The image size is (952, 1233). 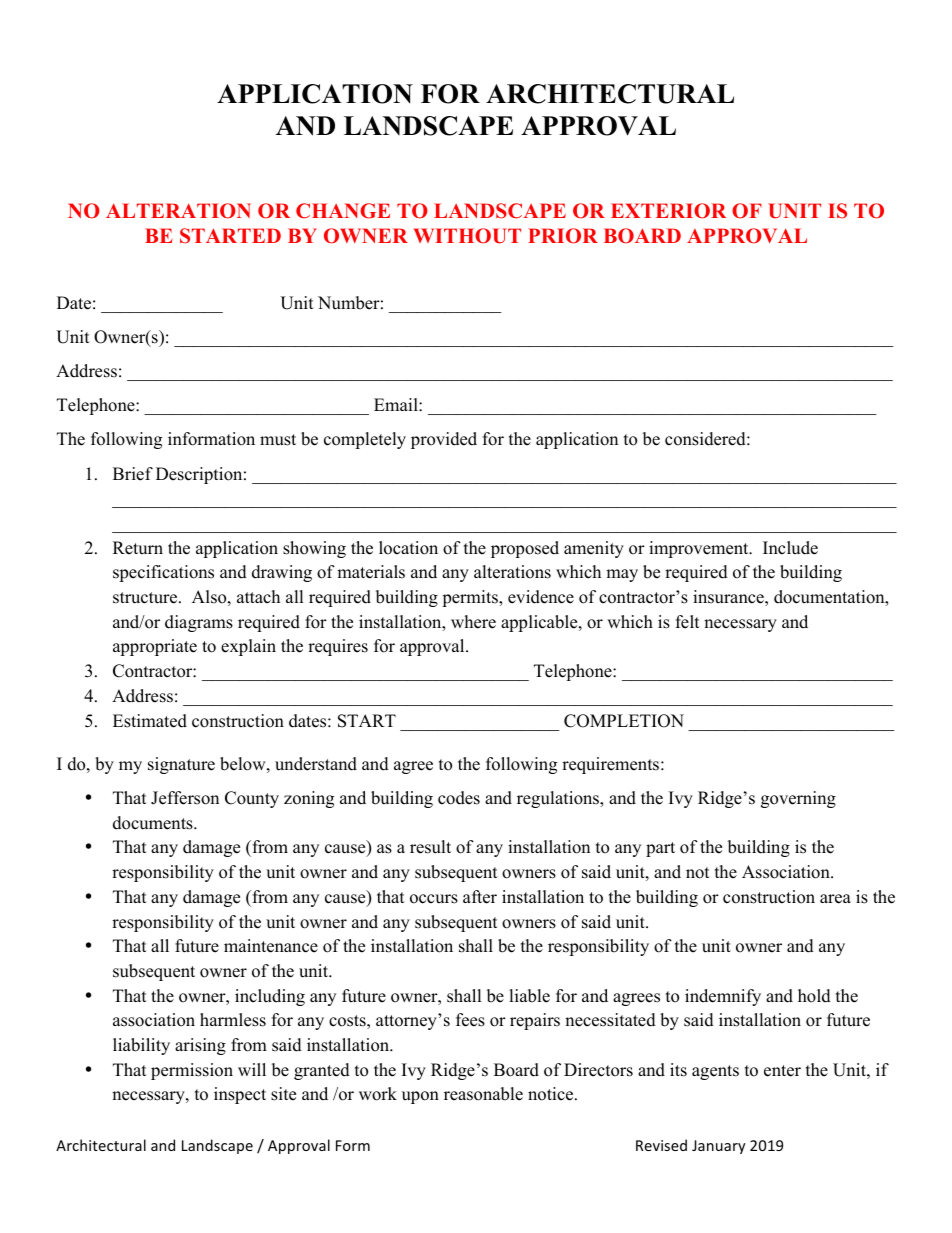 I want to click on Include, so click(x=790, y=548).
